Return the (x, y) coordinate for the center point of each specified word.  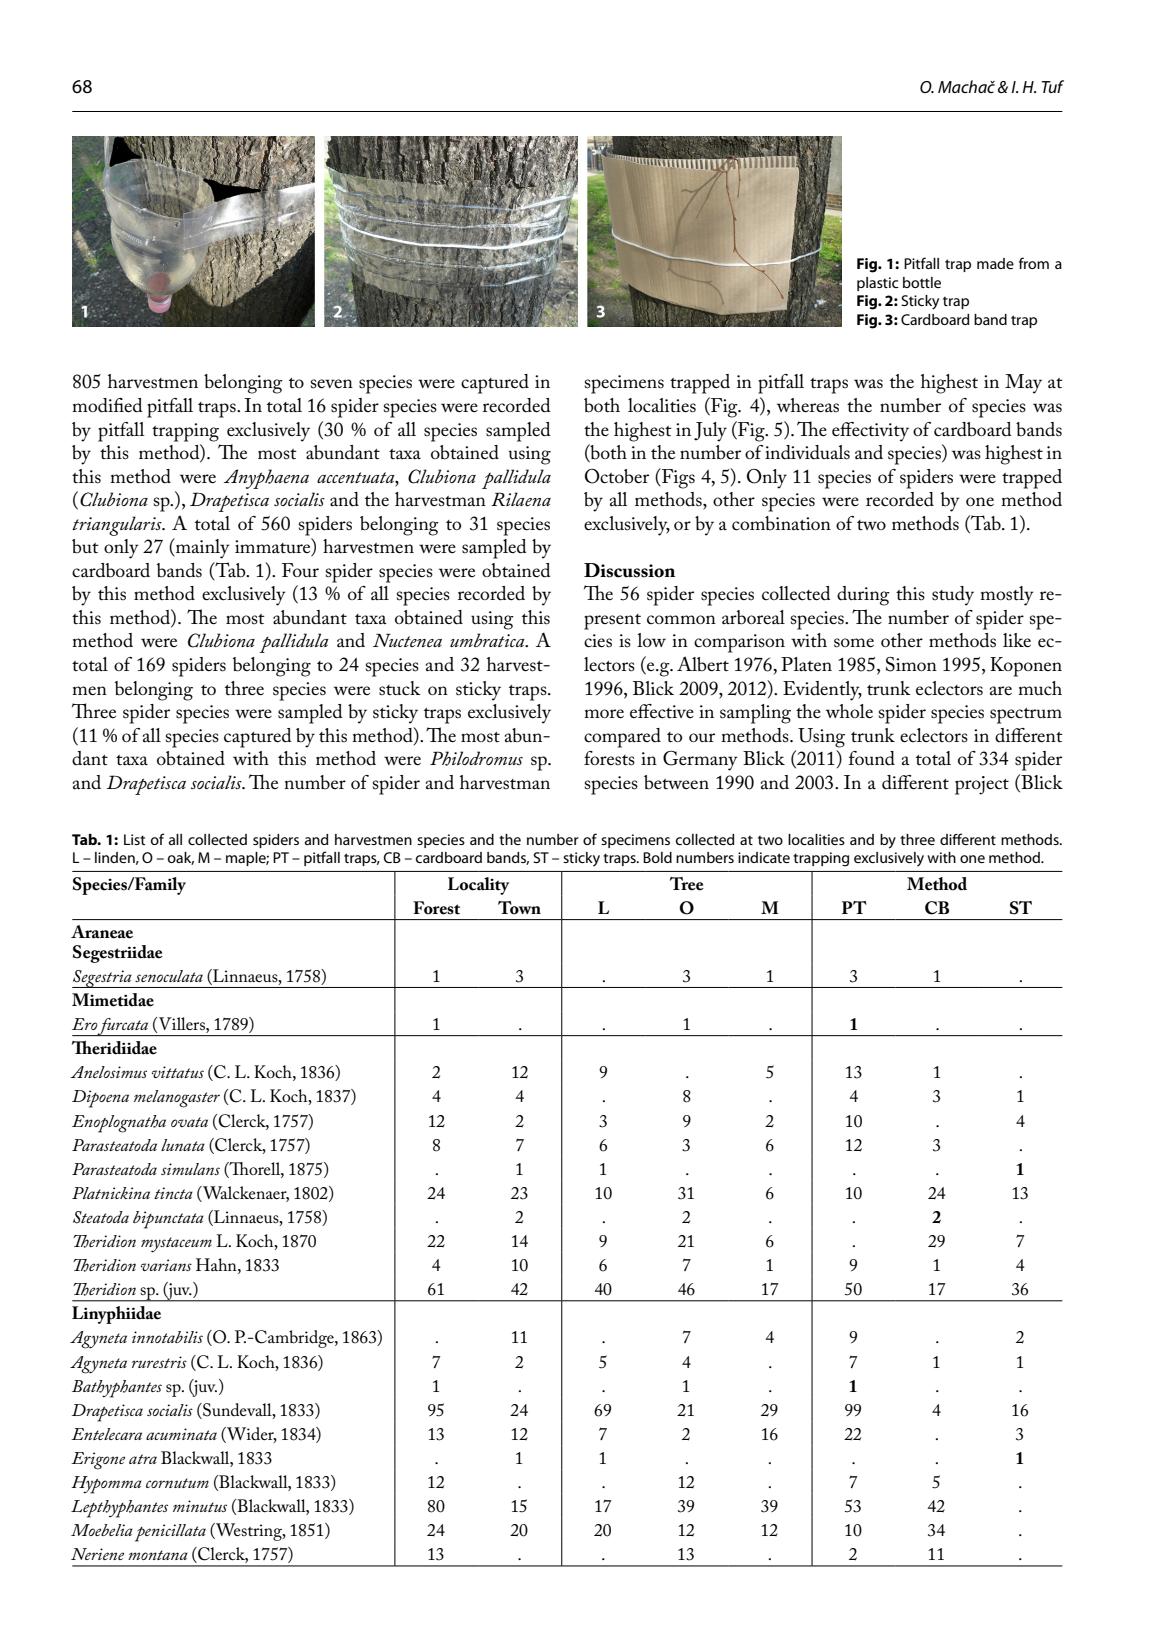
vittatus (178, 1072)
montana (158, 1555)
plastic (878, 284)
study (953, 596)
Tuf (1053, 86)
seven (332, 384)
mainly (202, 548)
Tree (687, 884)
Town (519, 908)
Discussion (629, 570)
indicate (764, 857)
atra (143, 1459)
